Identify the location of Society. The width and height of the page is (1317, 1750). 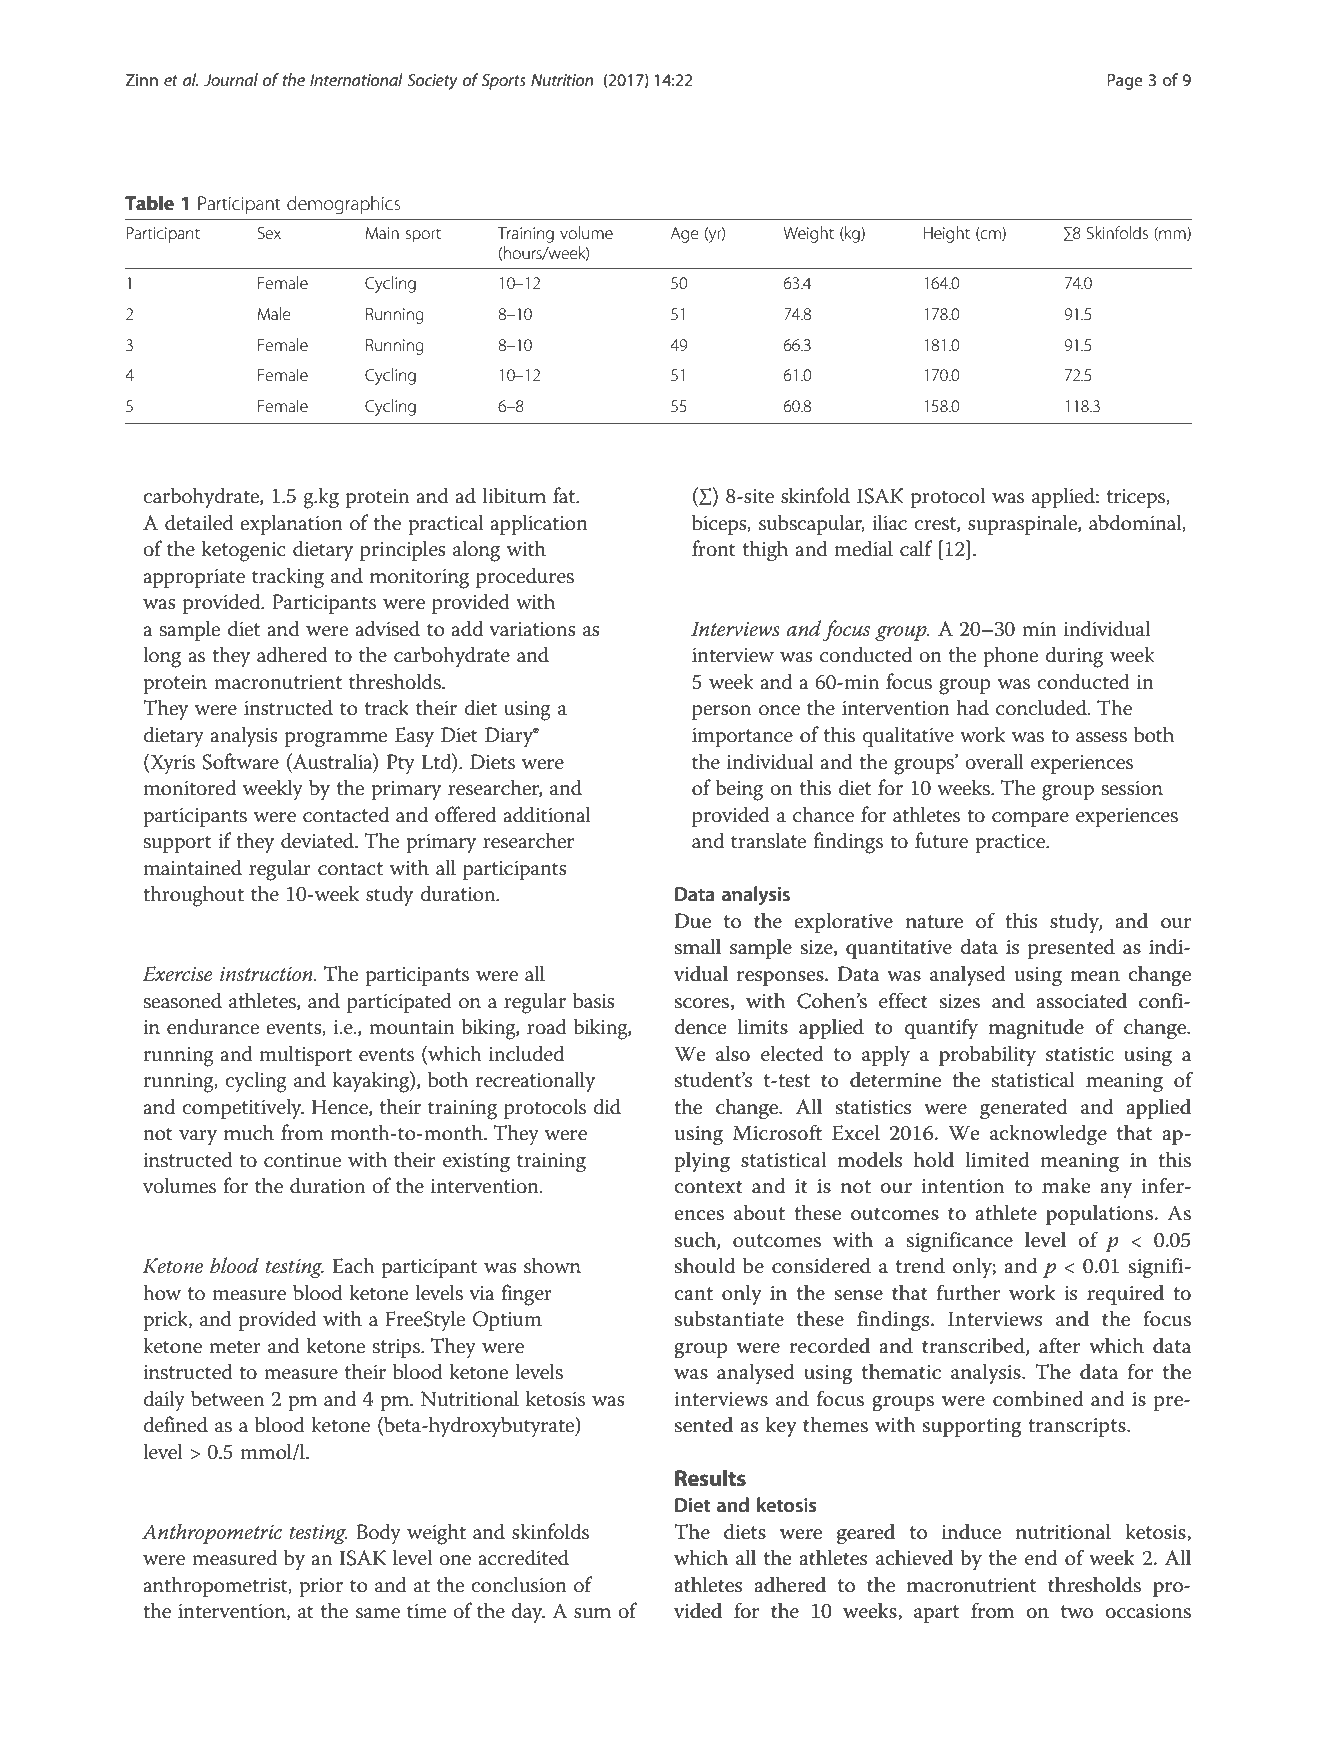
(432, 82).
